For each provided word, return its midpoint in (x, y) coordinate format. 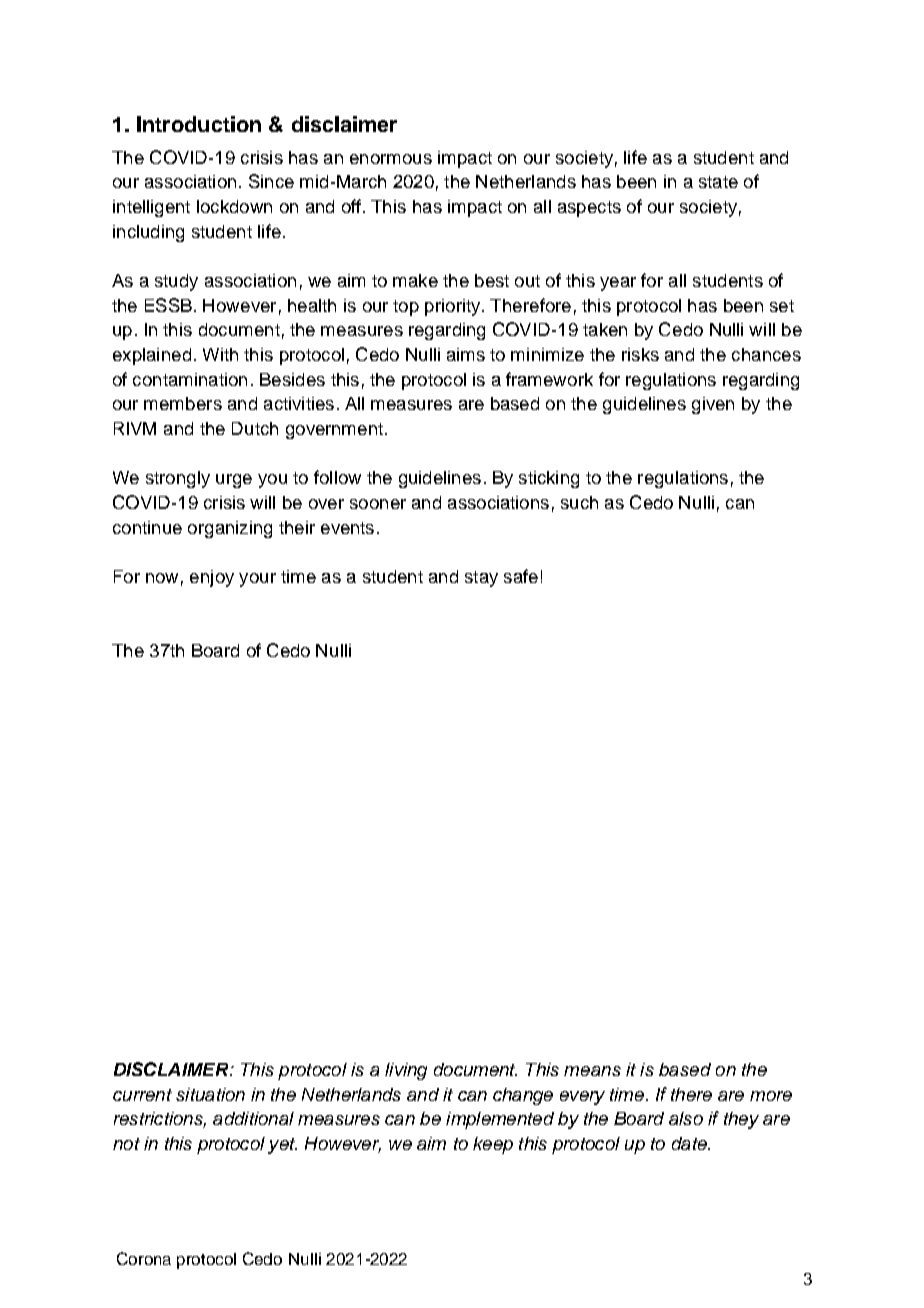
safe (521, 576)
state (718, 182)
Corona (144, 1258)
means (592, 1071)
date (690, 1143)
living (406, 1071)
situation (210, 1094)
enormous (391, 159)
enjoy (212, 578)
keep (493, 1145)
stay (481, 579)
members (183, 403)
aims (466, 354)
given (713, 405)
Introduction (199, 124)
